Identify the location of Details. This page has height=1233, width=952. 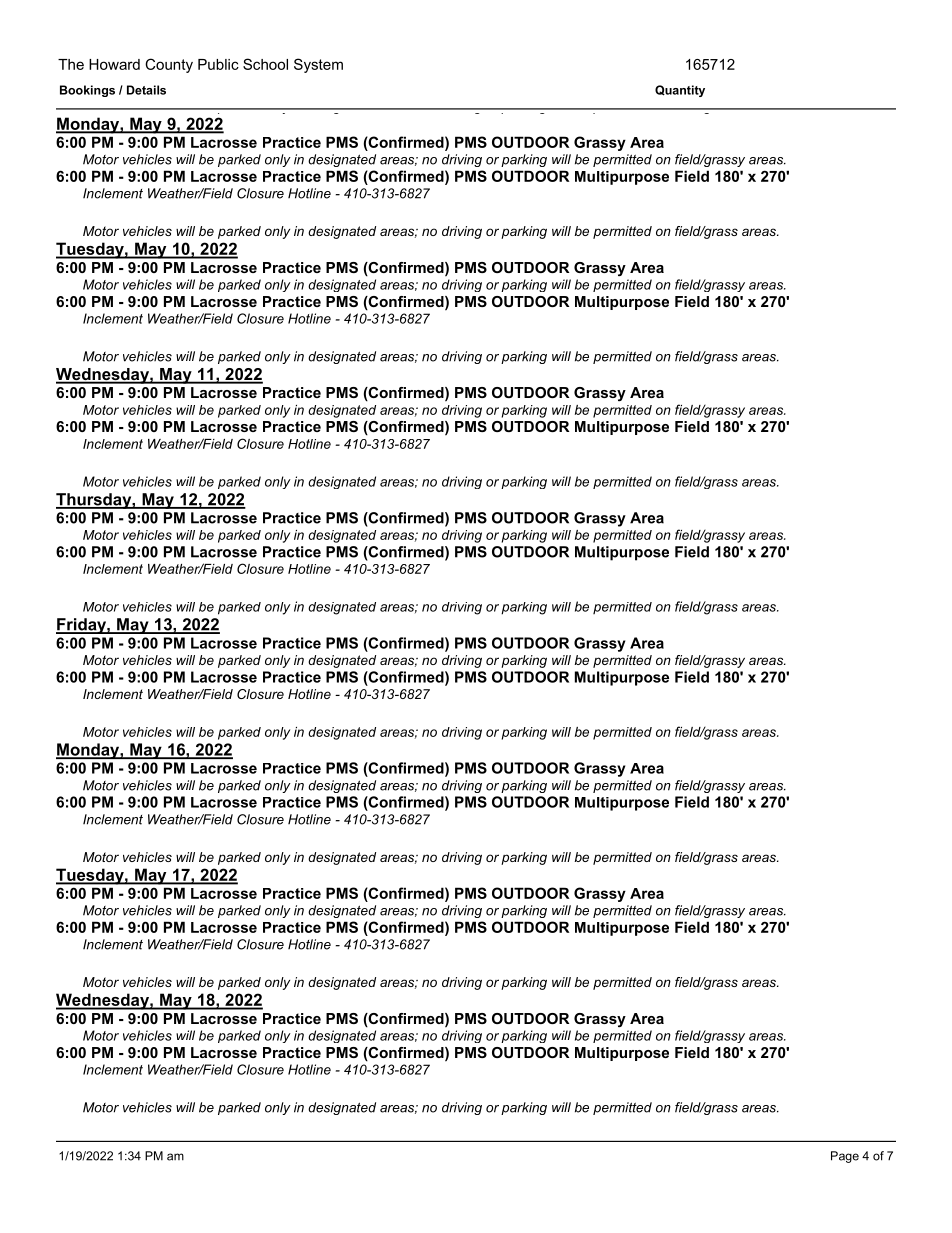
(146, 90).
